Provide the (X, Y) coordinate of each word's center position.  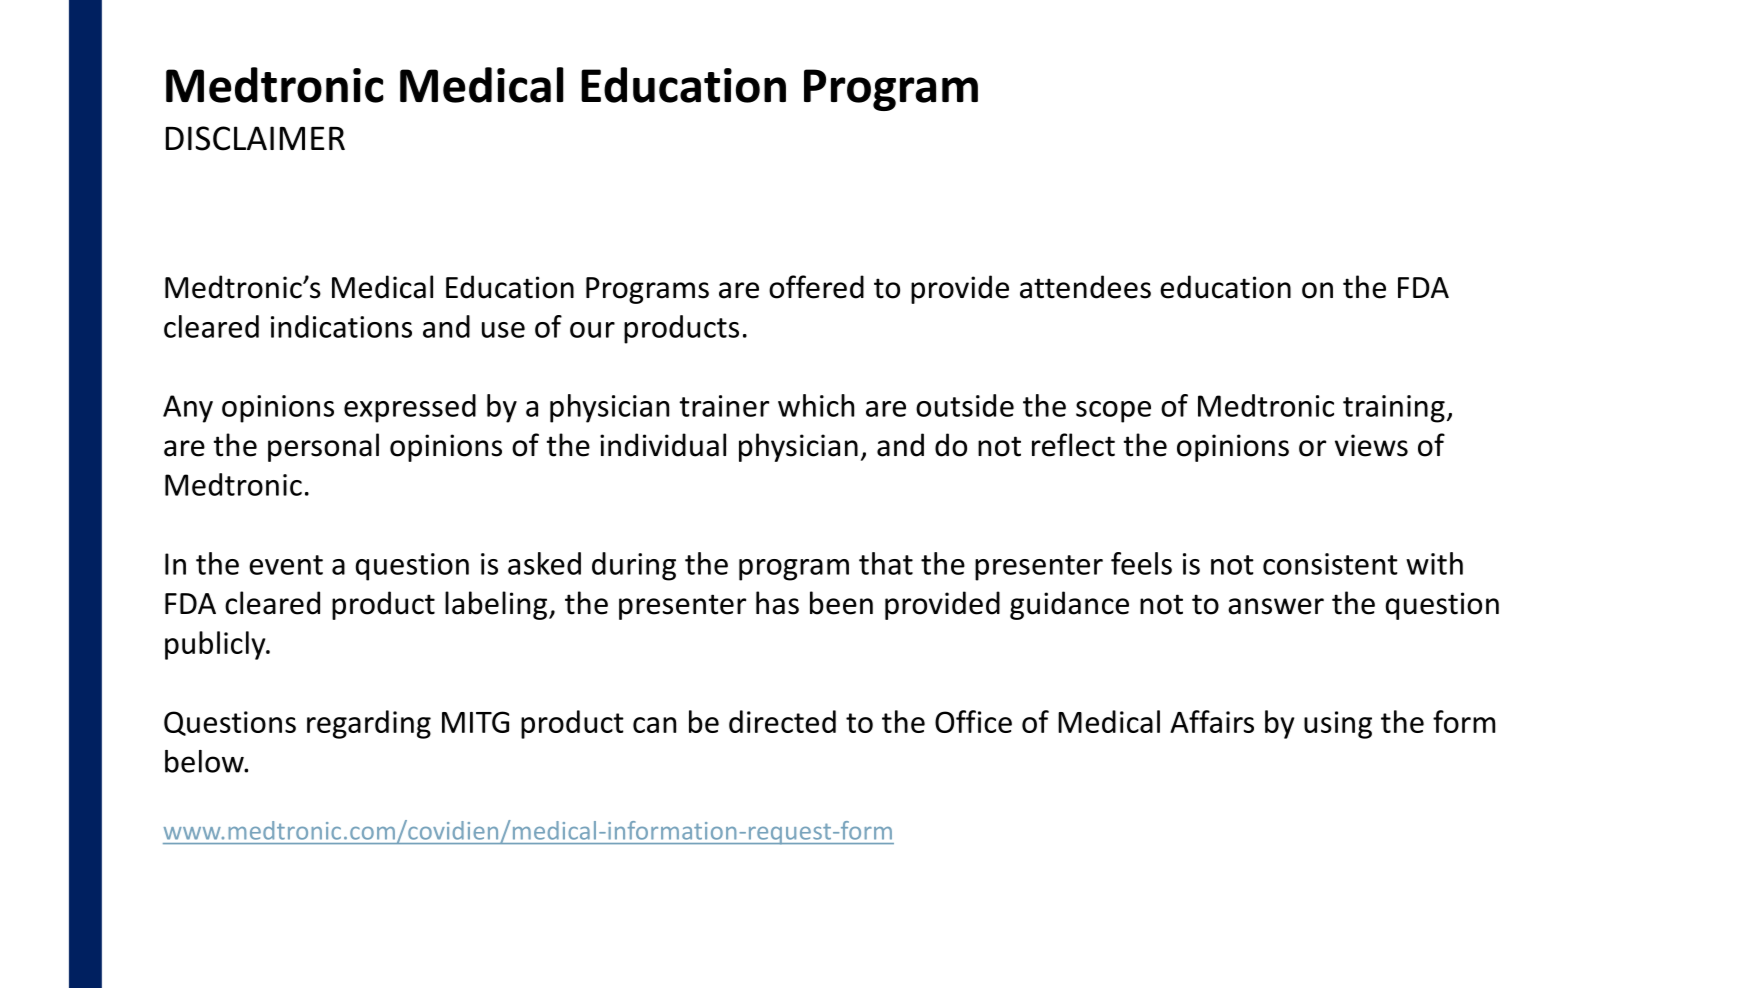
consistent (1330, 564)
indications (341, 326)
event (286, 565)
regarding (369, 724)
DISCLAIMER (255, 138)
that (886, 563)
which (816, 405)
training (1394, 409)
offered (816, 287)
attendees (1085, 287)
